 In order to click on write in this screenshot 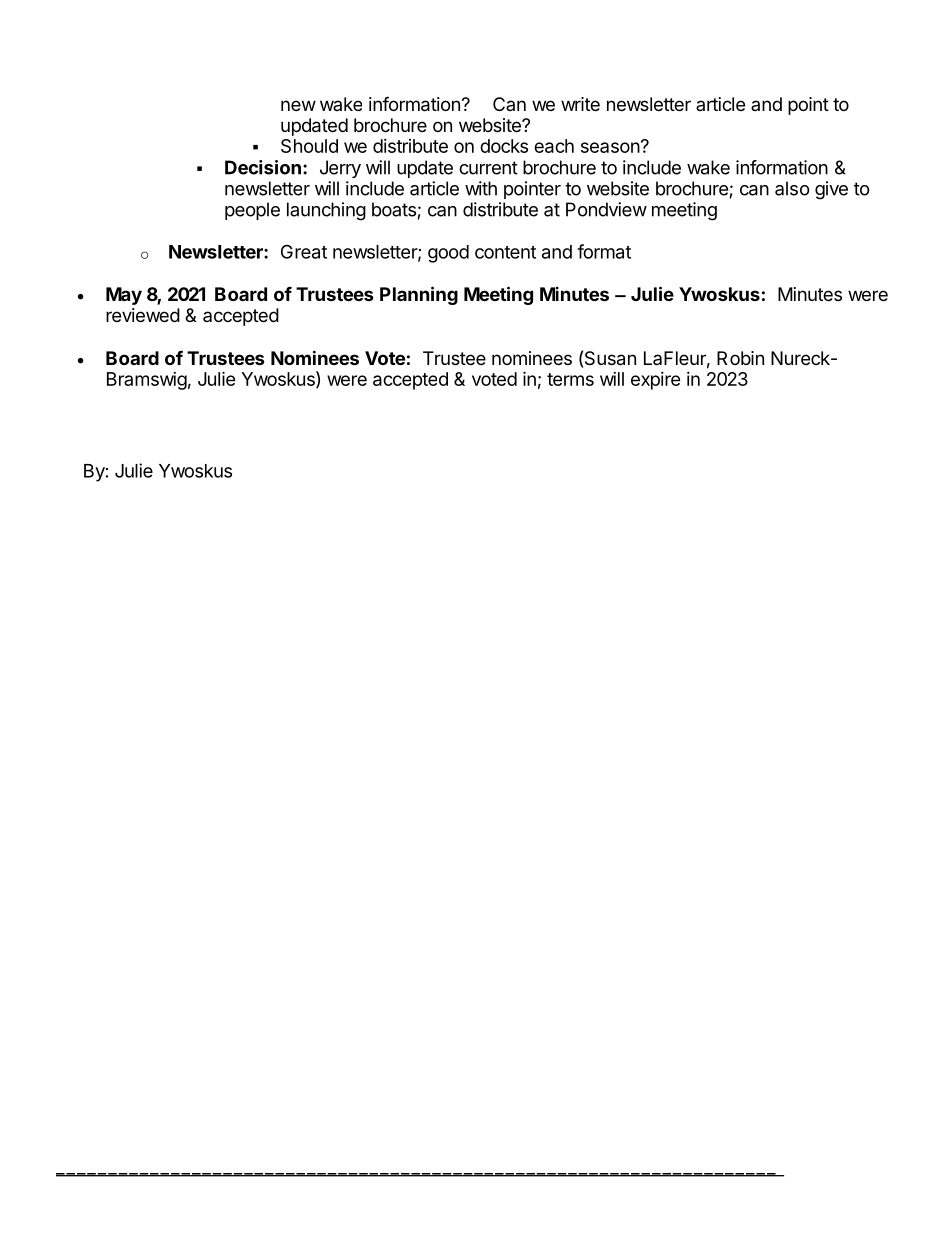, I will do `click(580, 104)`.
